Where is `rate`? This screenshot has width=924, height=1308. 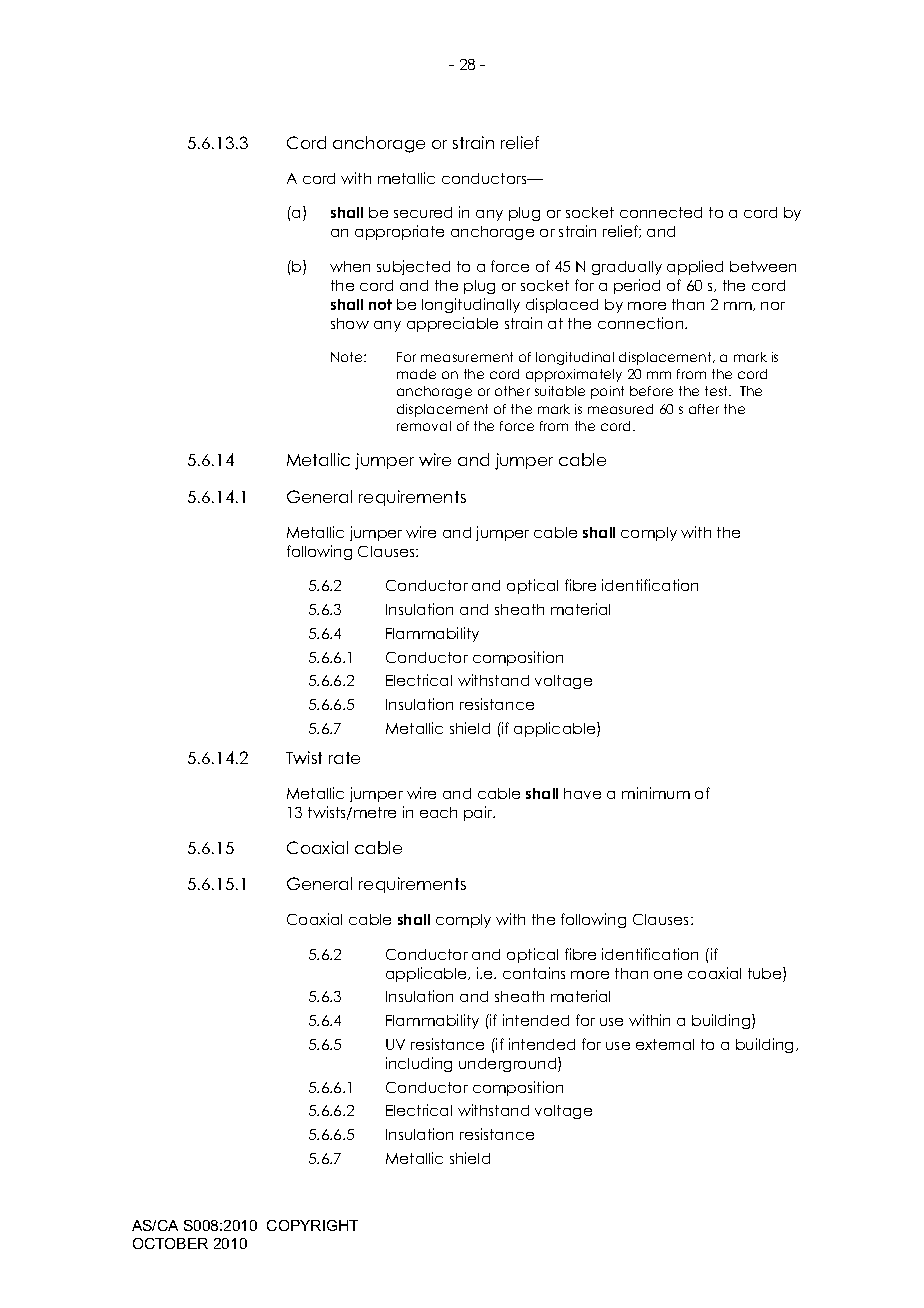
rate is located at coordinates (344, 758).
